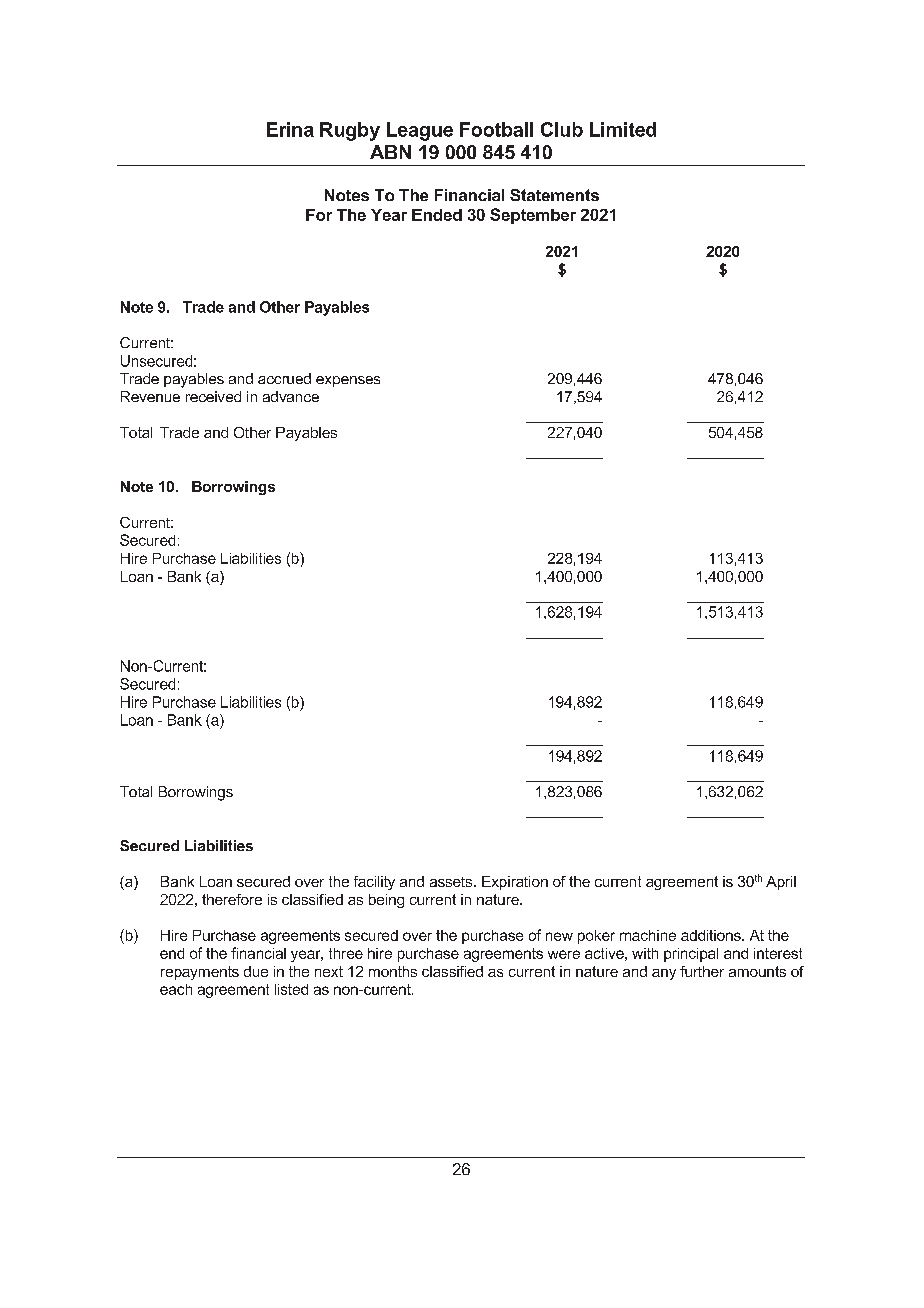 The width and height of the screenshot is (924, 1308). What do you see at coordinates (291, 396) in the screenshot?
I see `advance` at bounding box center [291, 396].
